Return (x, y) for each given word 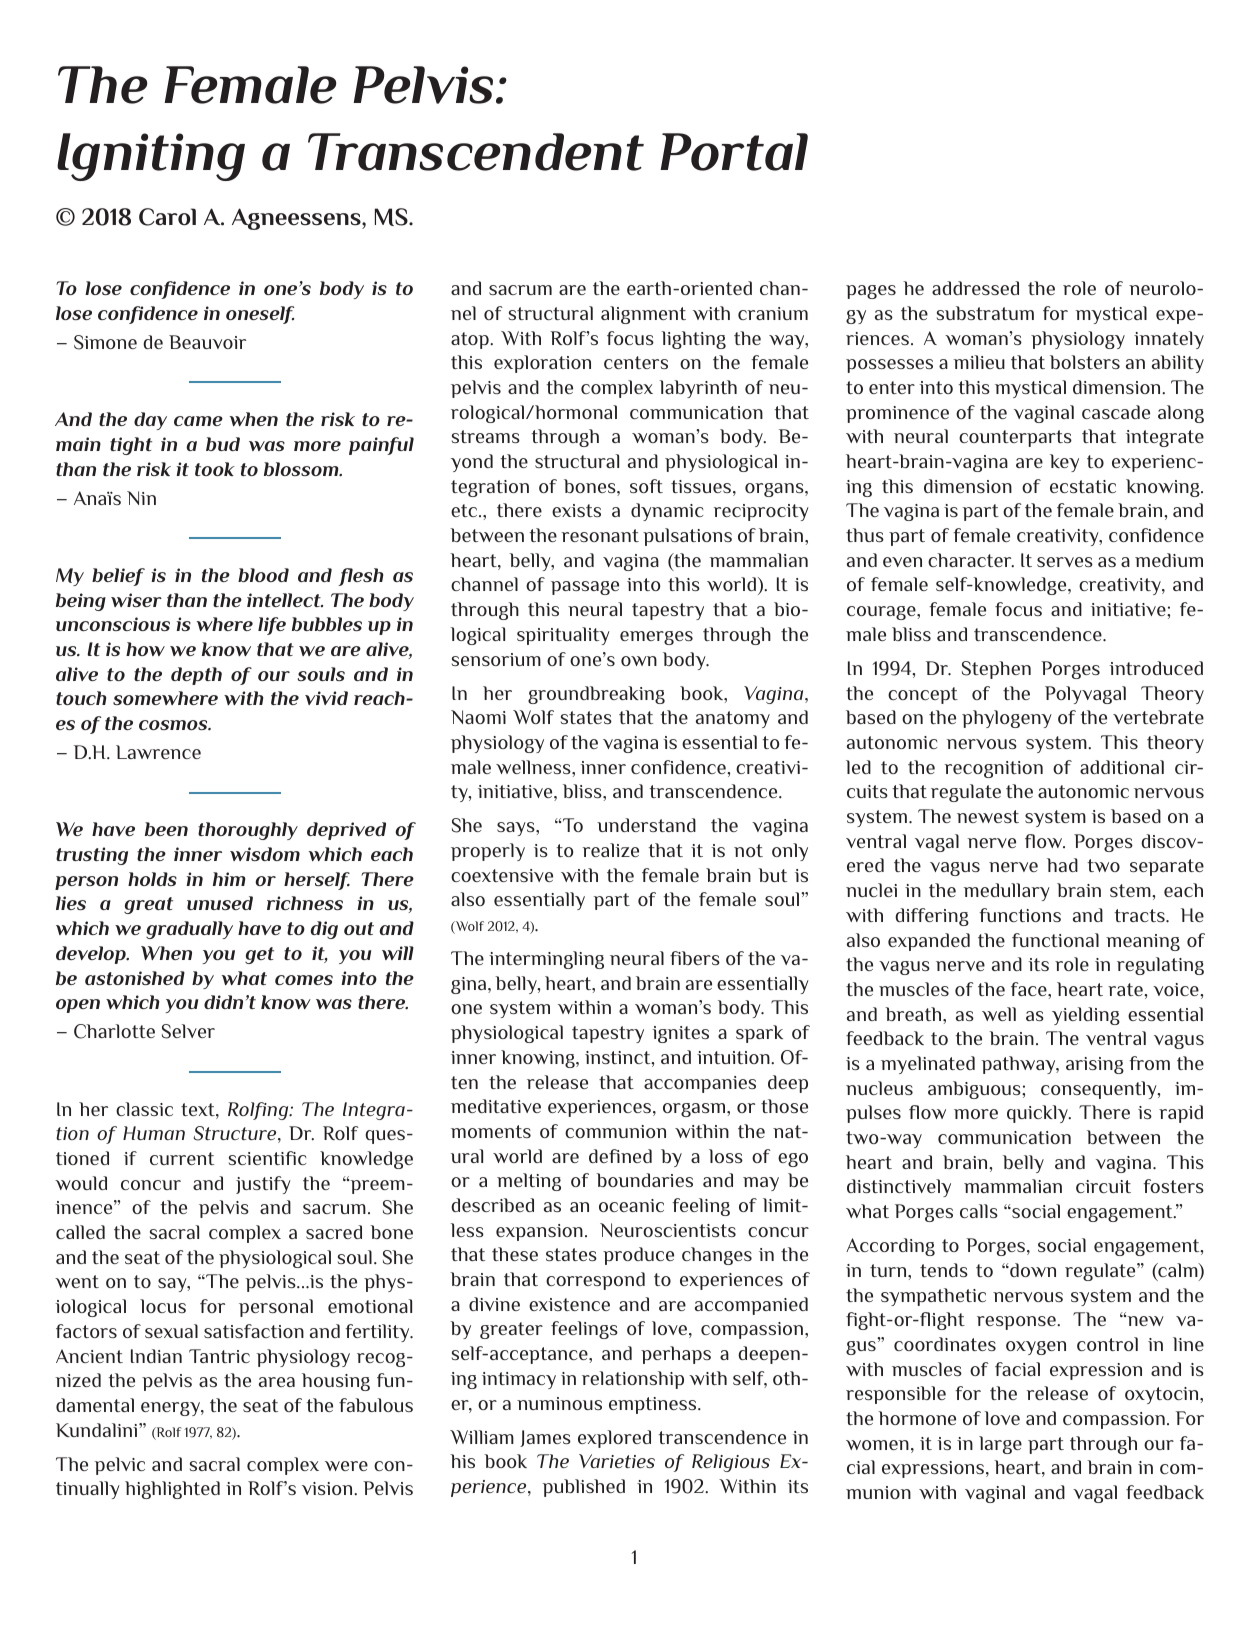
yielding (1086, 1016)
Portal (734, 152)
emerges (656, 638)
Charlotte (114, 1031)
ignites (680, 1034)
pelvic (119, 1466)
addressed (975, 288)
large (1000, 1445)
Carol (167, 217)
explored (614, 1439)
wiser (136, 600)
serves (1065, 562)
